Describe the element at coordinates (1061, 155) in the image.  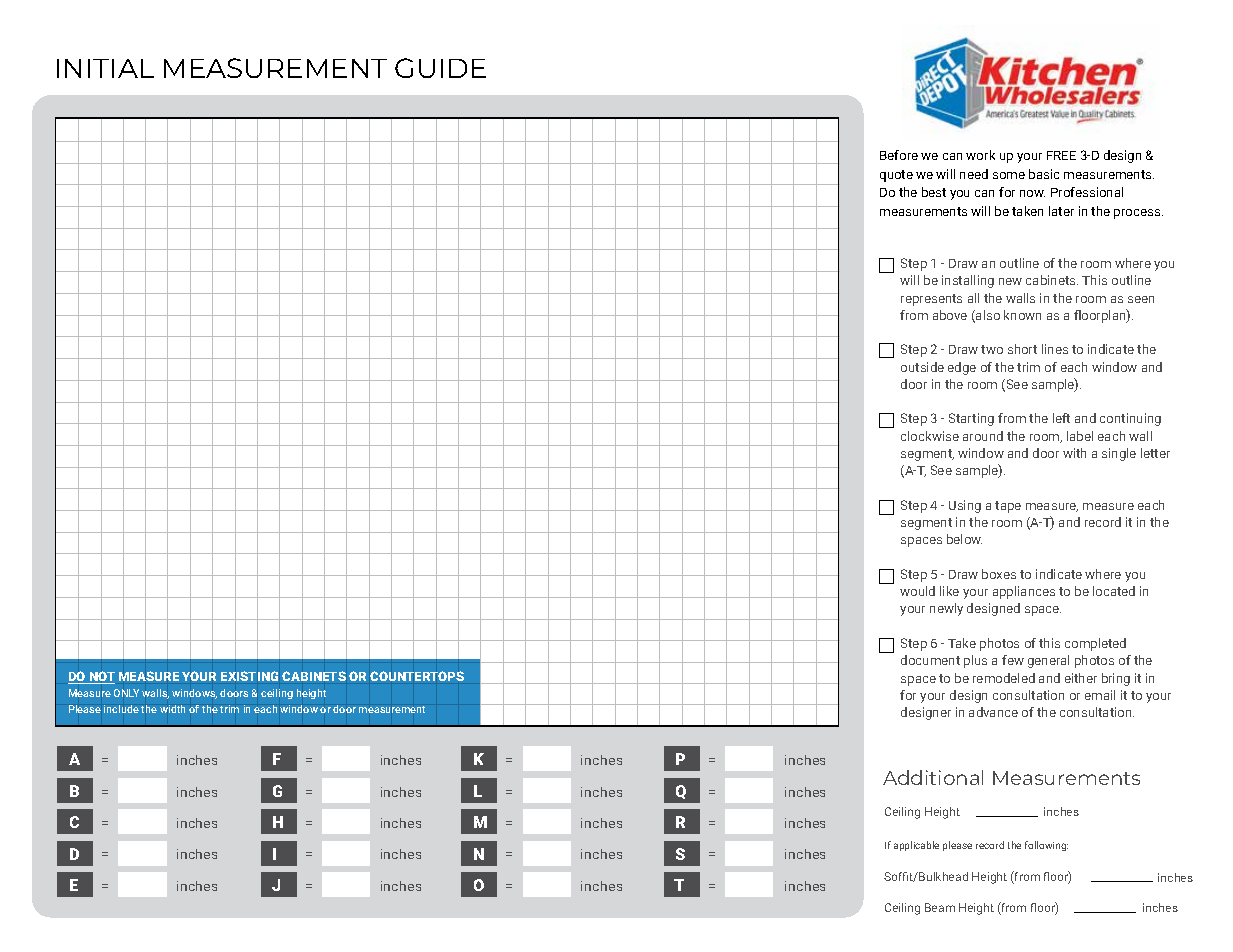
I see `FREE` at that location.
